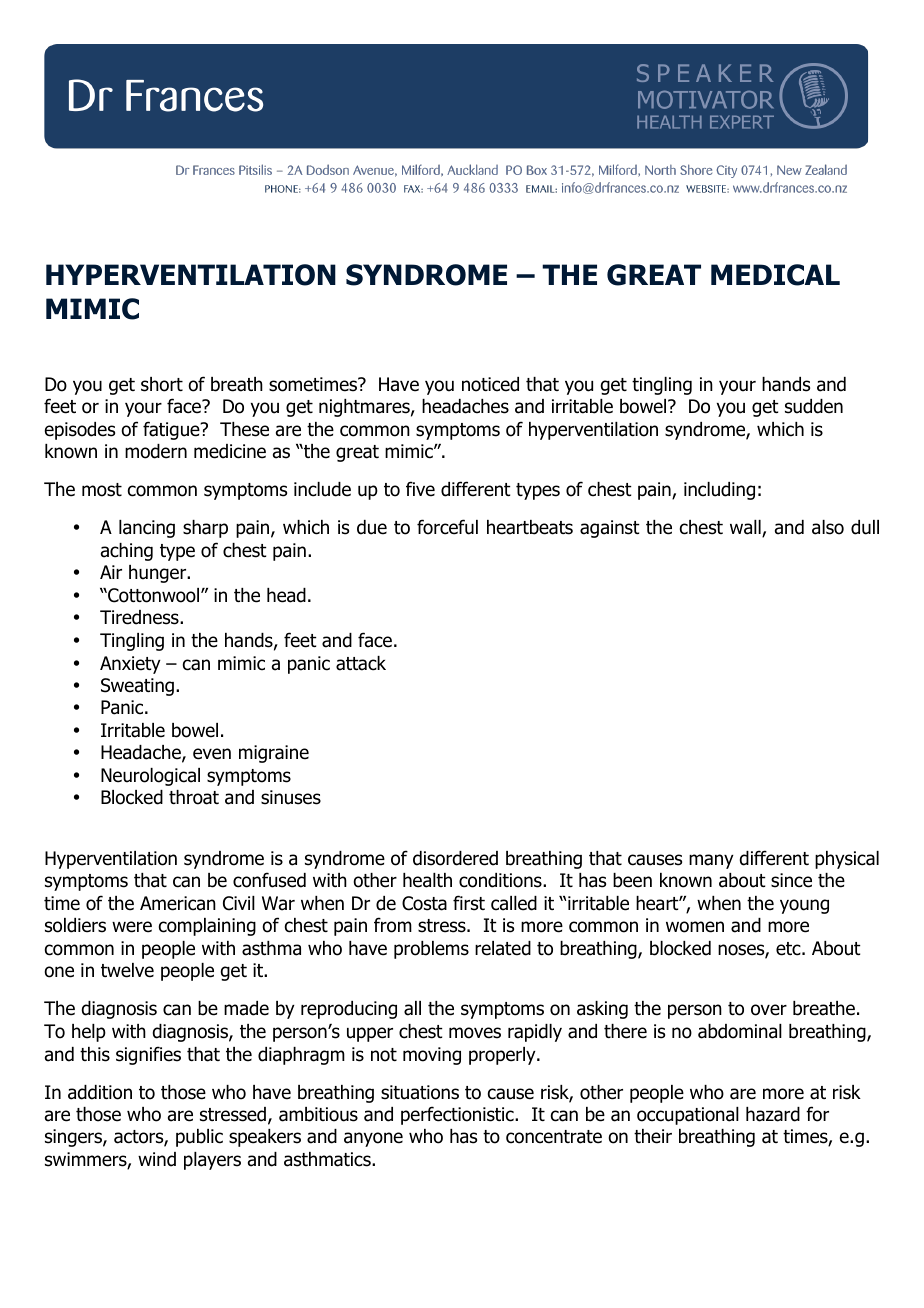 This screenshot has height=1308, width=924. Describe the element at coordinates (490, 384) in the screenshot. I see `noticed` at that location.
